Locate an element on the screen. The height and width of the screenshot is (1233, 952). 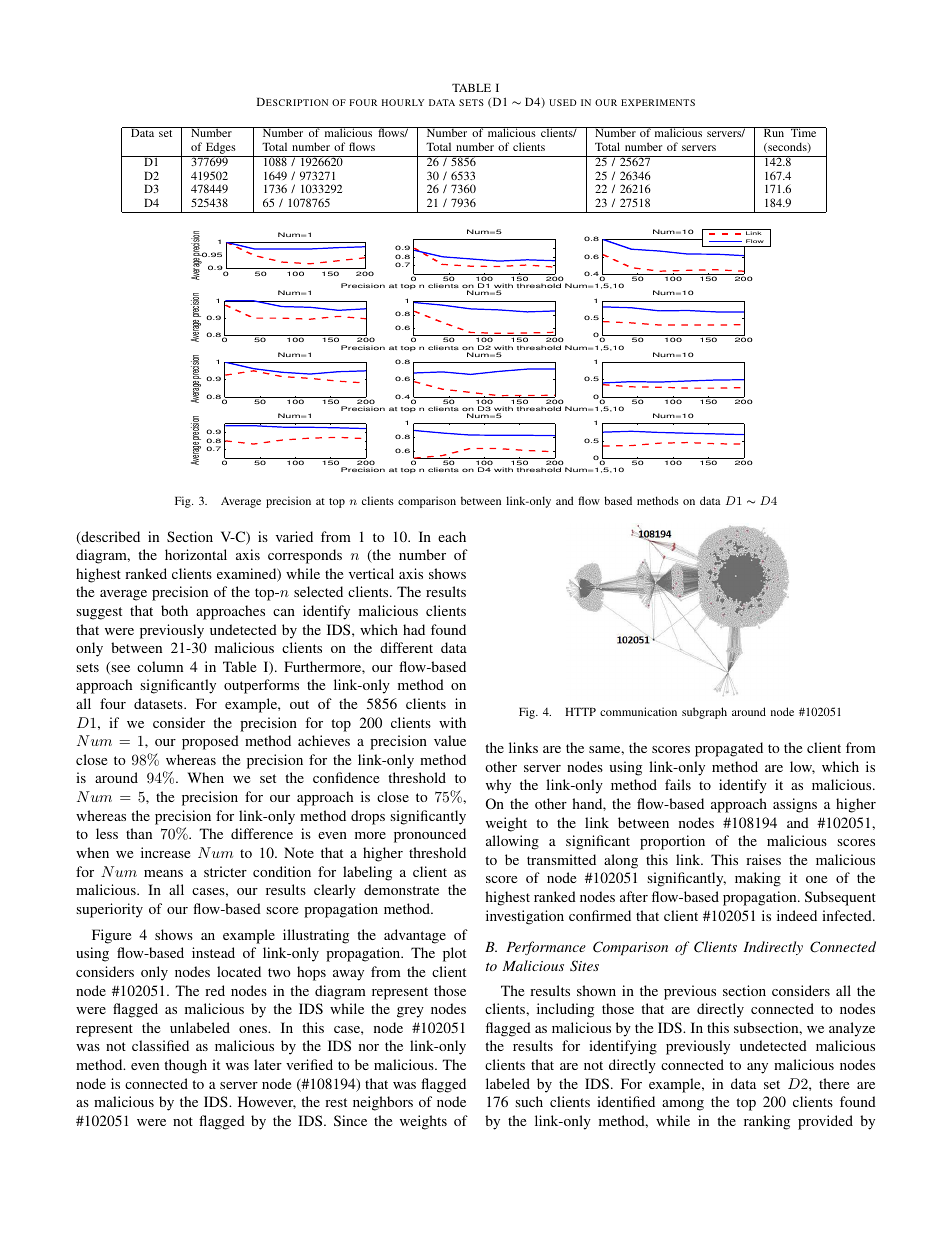
had is located at coordinates (414, 629).
